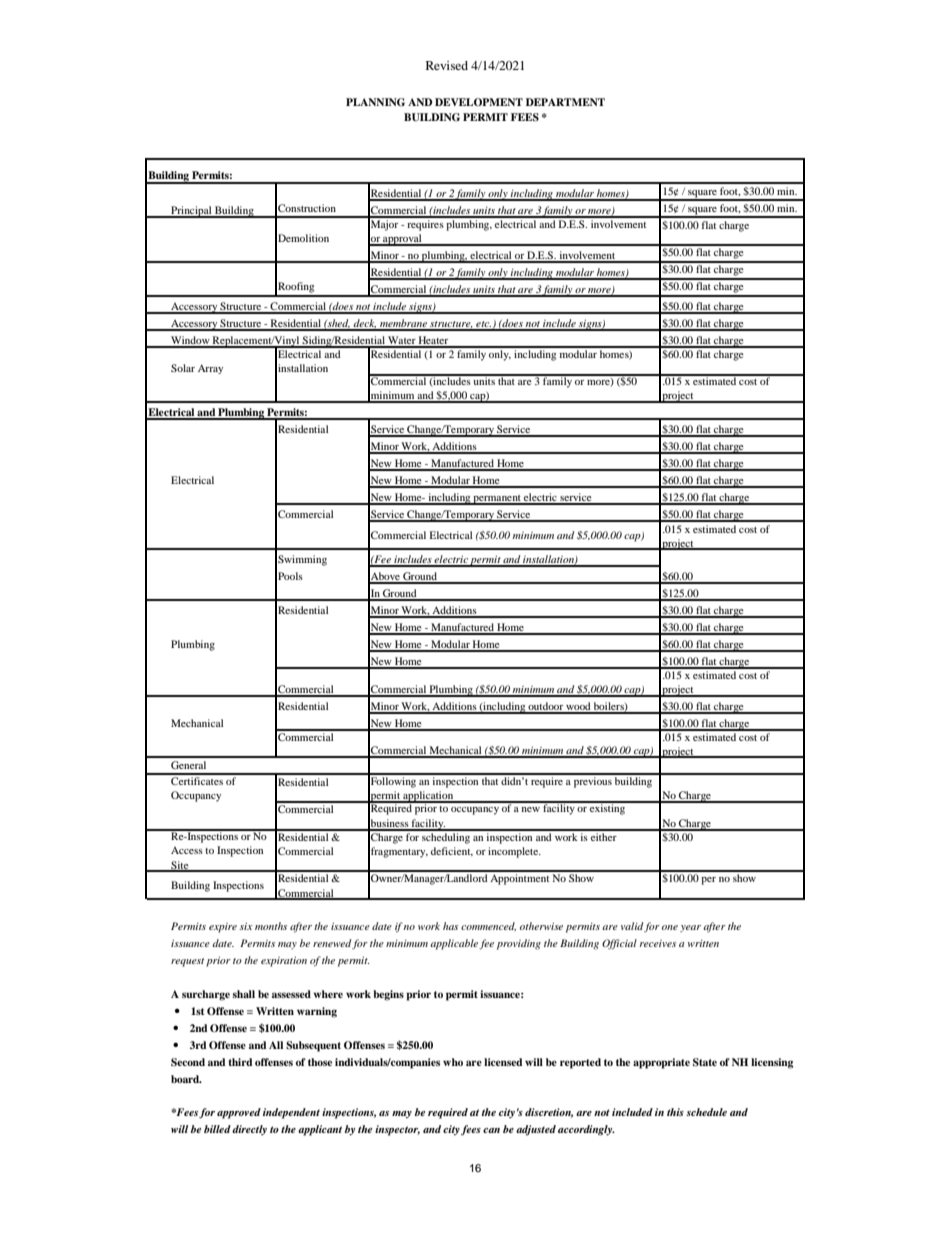 The image size is (952, 1233). What do you see at coordinates (239, 1113) in the page?
I see `approved` at bounding box center [239, 1113].
